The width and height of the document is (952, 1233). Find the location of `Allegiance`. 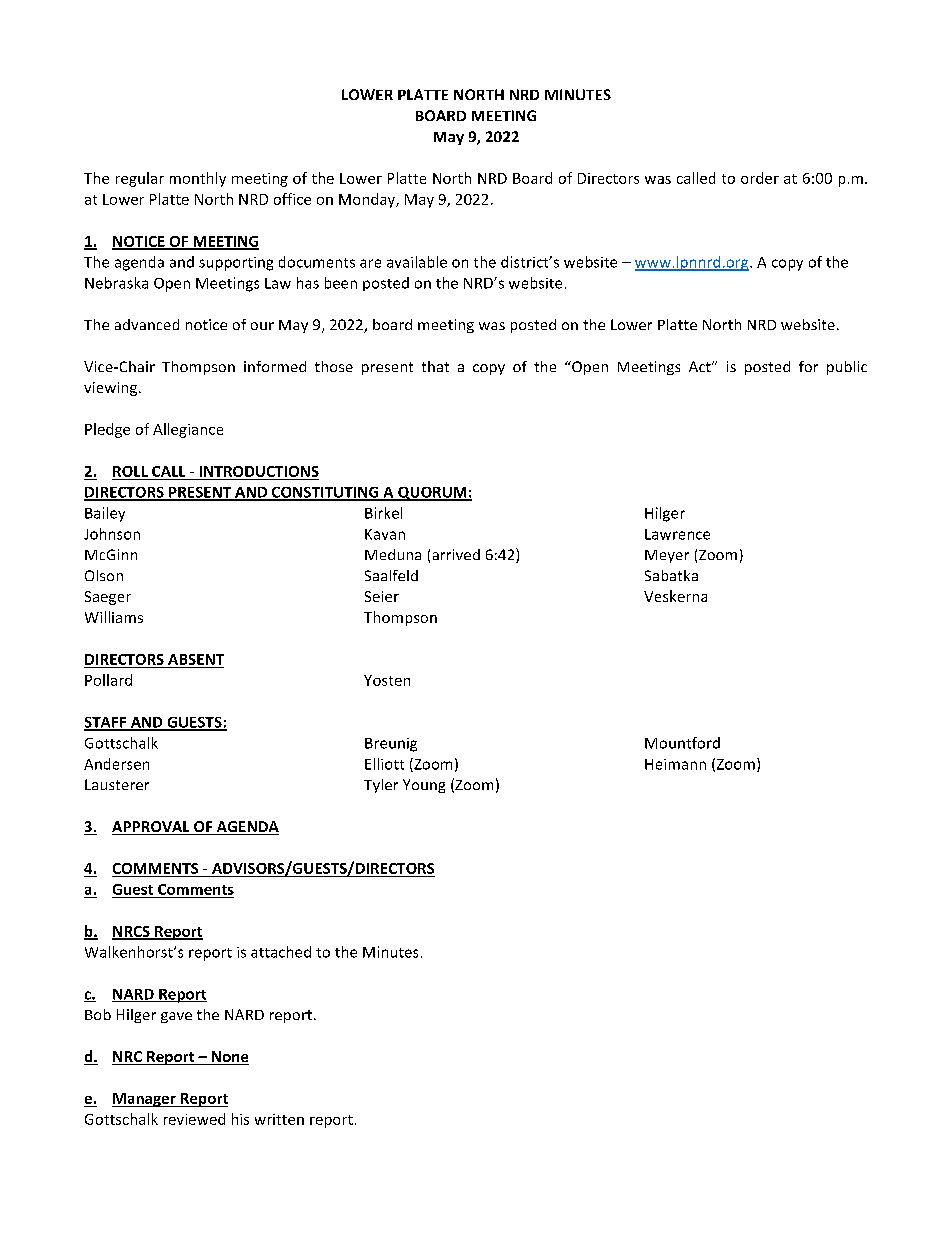

Allegiance is located at coordinates (188, 430).
